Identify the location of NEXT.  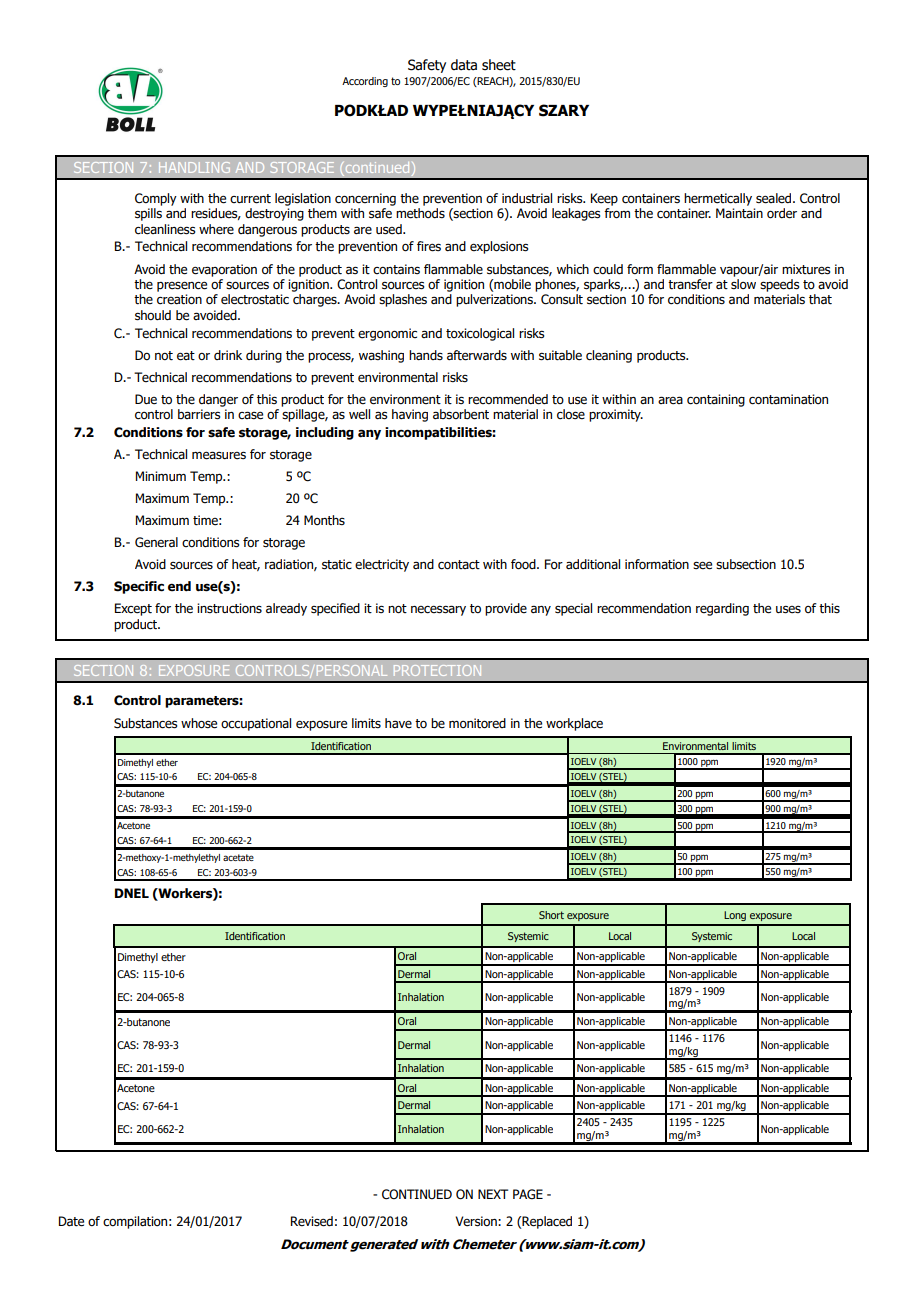
(493, 1194).
